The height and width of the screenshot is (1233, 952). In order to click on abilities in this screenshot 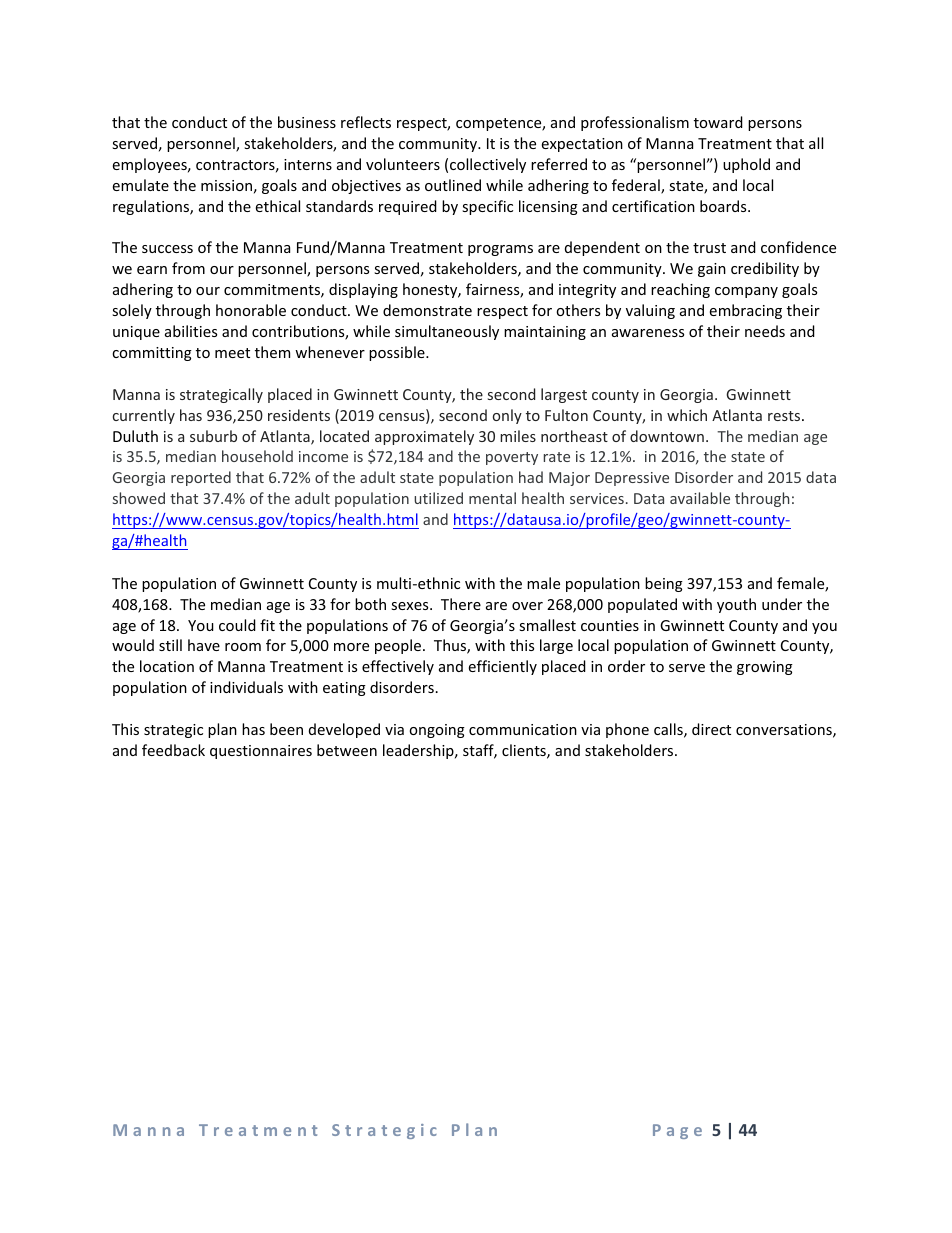, I will do `click(191, 331)`.
